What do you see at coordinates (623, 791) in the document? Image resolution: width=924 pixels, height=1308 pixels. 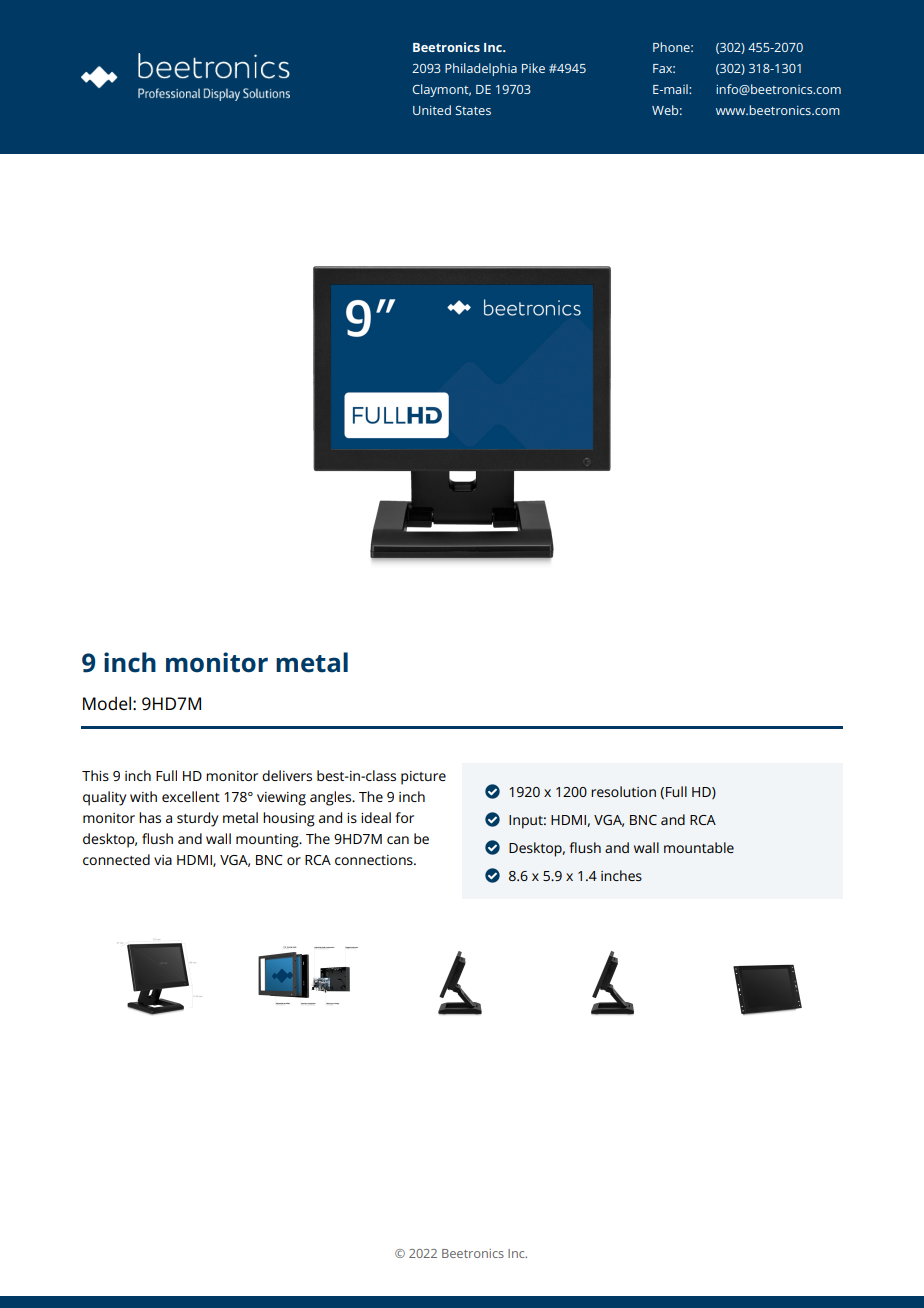 I see `resolution` at bounding box center [623, 791].
